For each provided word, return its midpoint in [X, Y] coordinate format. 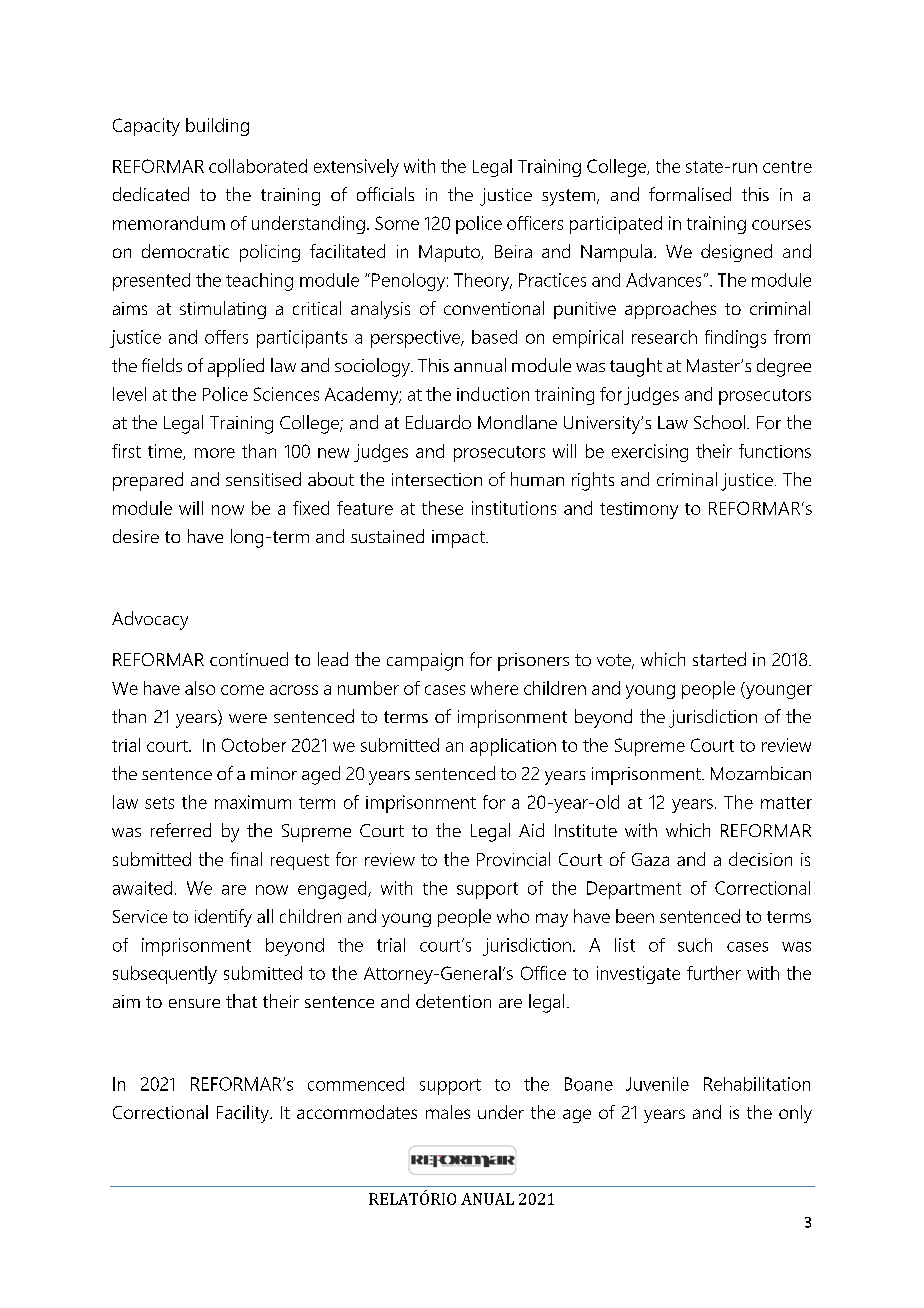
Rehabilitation [757, 1084]
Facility [244, 1114]
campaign [425, 662]
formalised [690, 194]
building [217, 127]
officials [385, 194]
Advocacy [150, 620]
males [448, 1112]
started [719, 659]
